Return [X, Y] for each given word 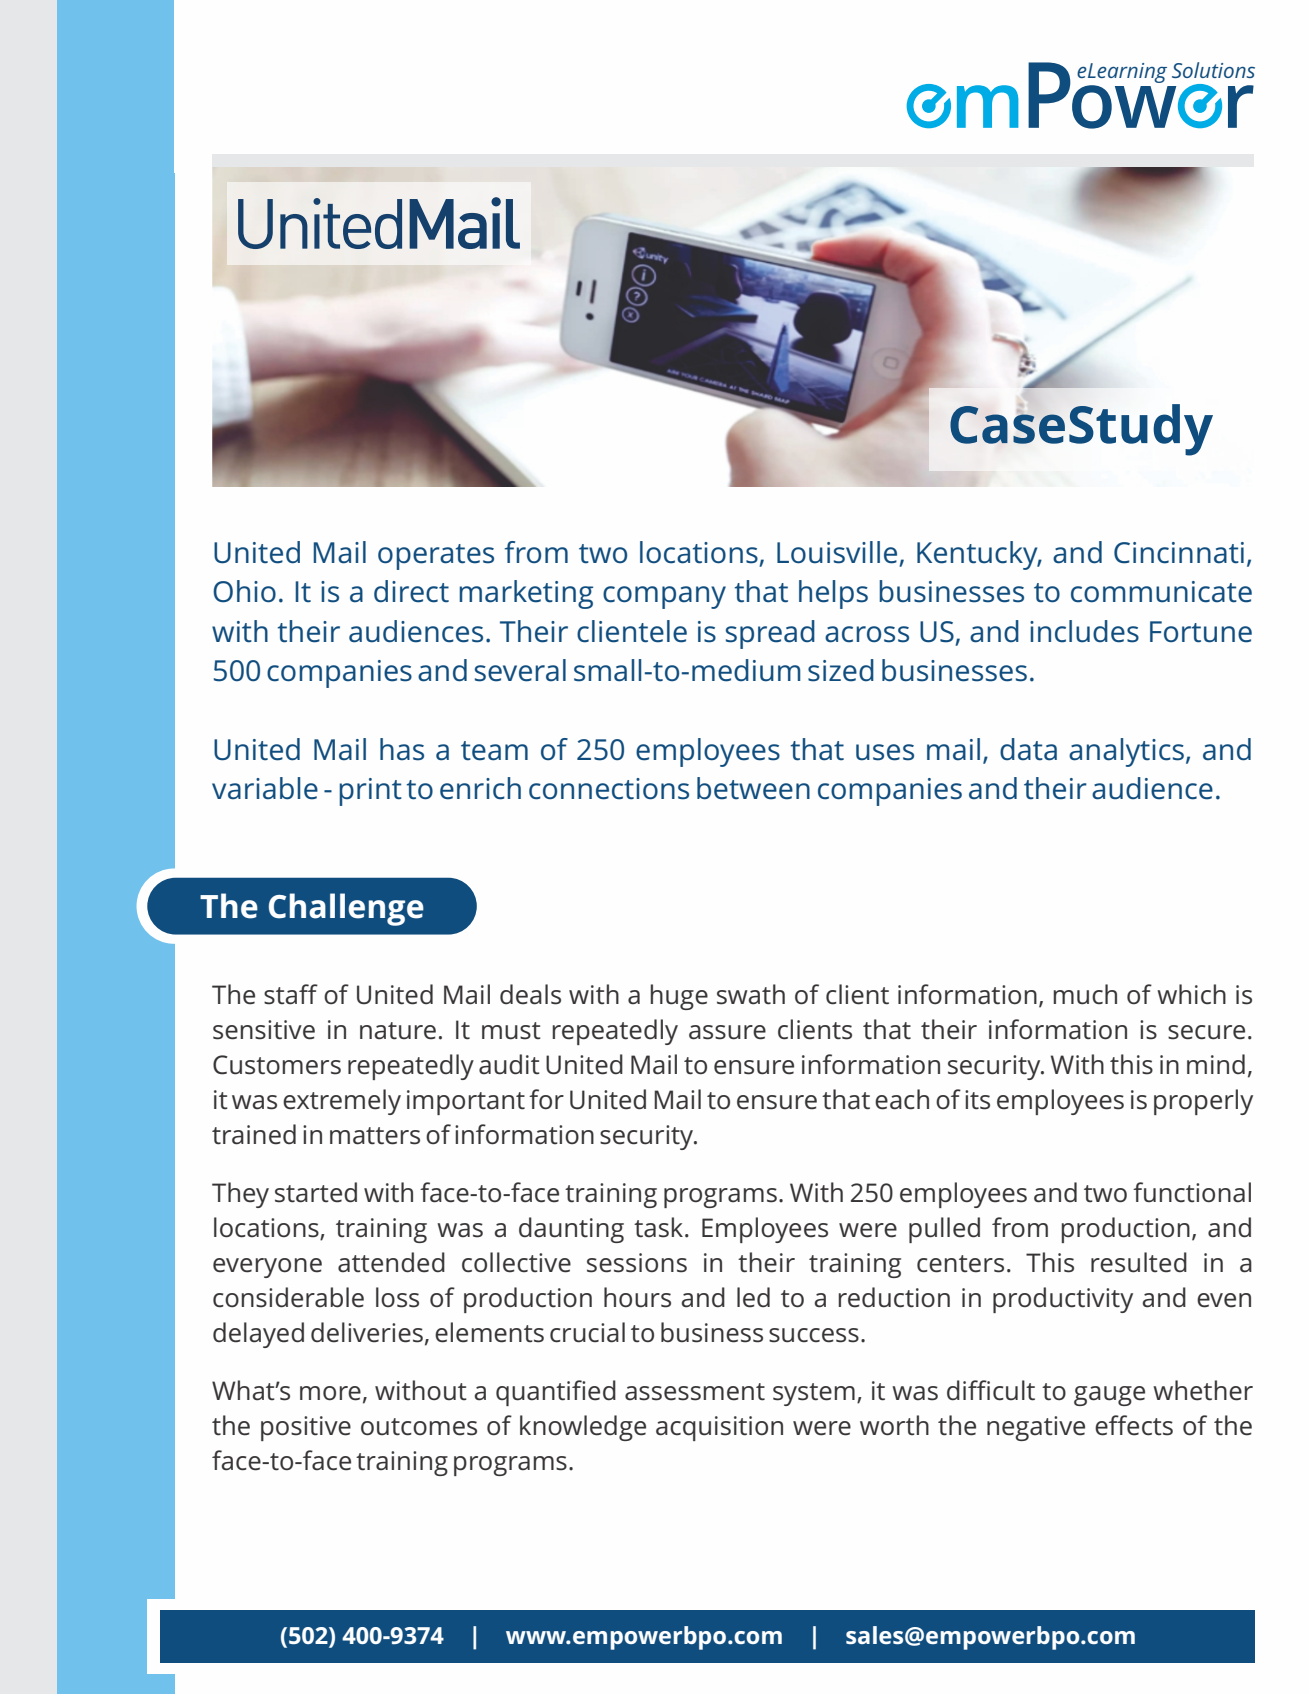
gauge [1109, 1396]
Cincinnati [1179, 553]
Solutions [1213, 70]
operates [436, 557]
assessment [695, 1392]
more [330, 1393]
